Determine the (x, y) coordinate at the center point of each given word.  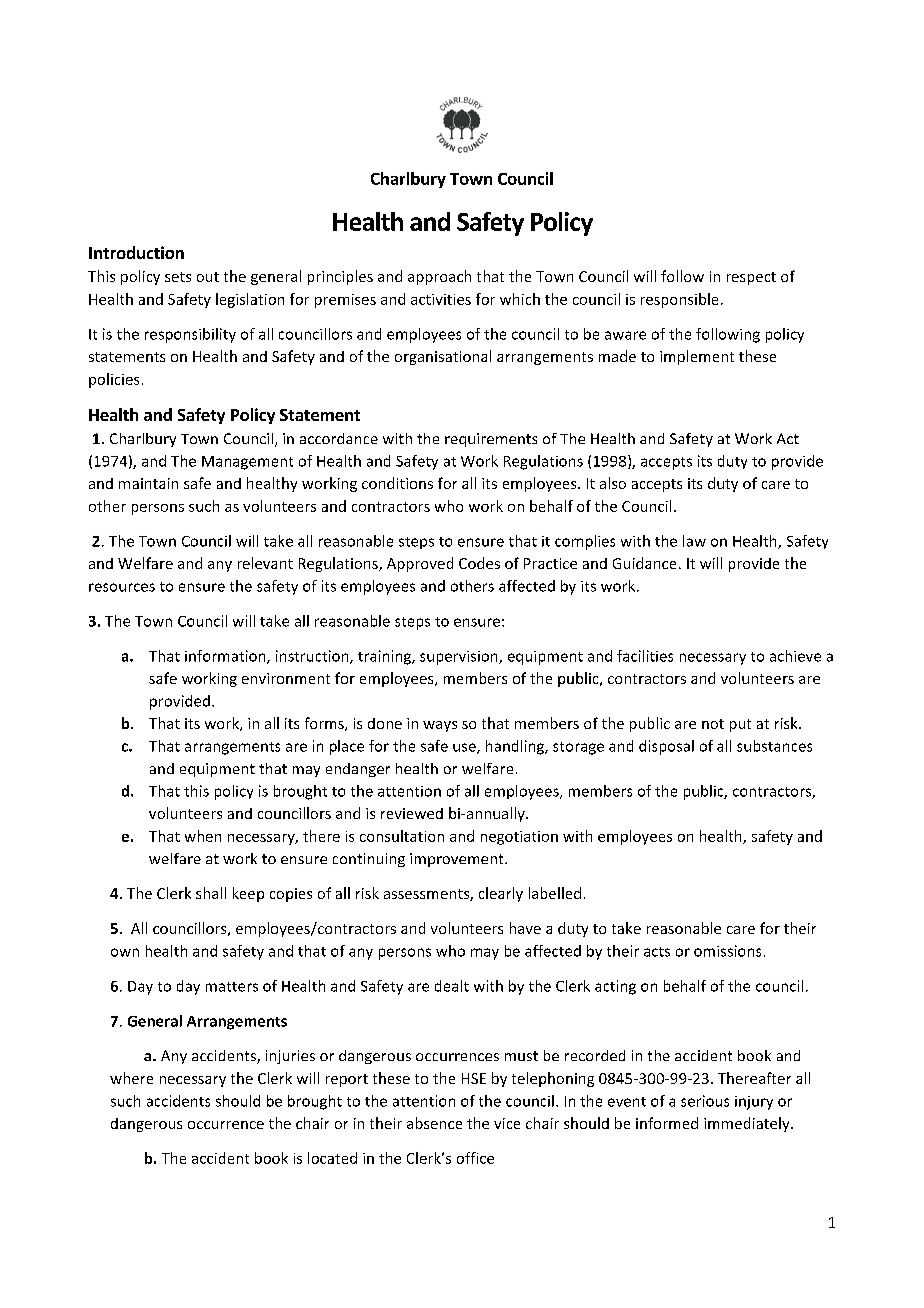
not (713, 724)
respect (751, 278)
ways (440, 726)
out (208, 277)
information (226, 657)
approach (439, 277)
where (131, 1078)
